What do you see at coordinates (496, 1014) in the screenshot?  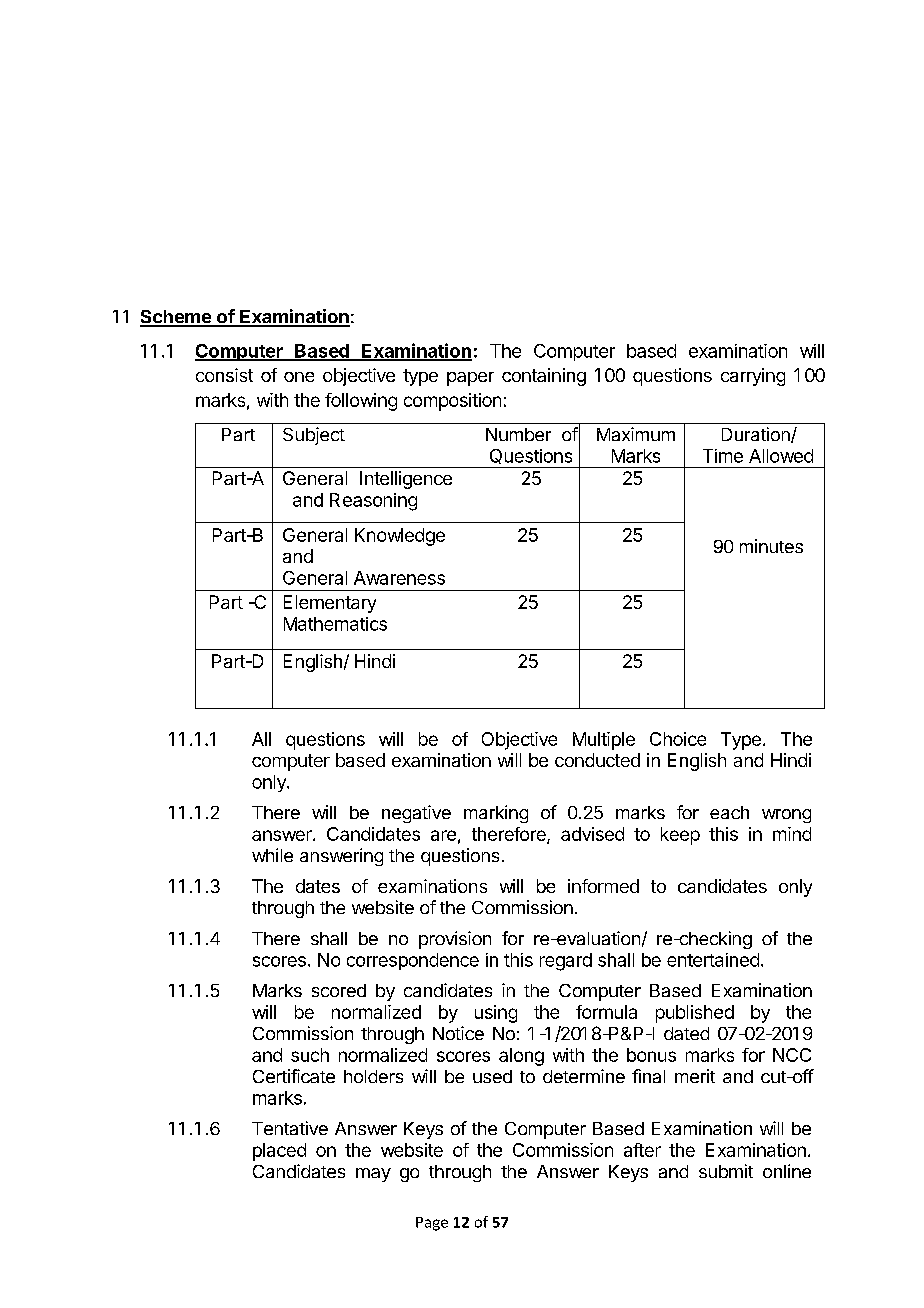 I see `using` at bounding box center [496, 1014].
